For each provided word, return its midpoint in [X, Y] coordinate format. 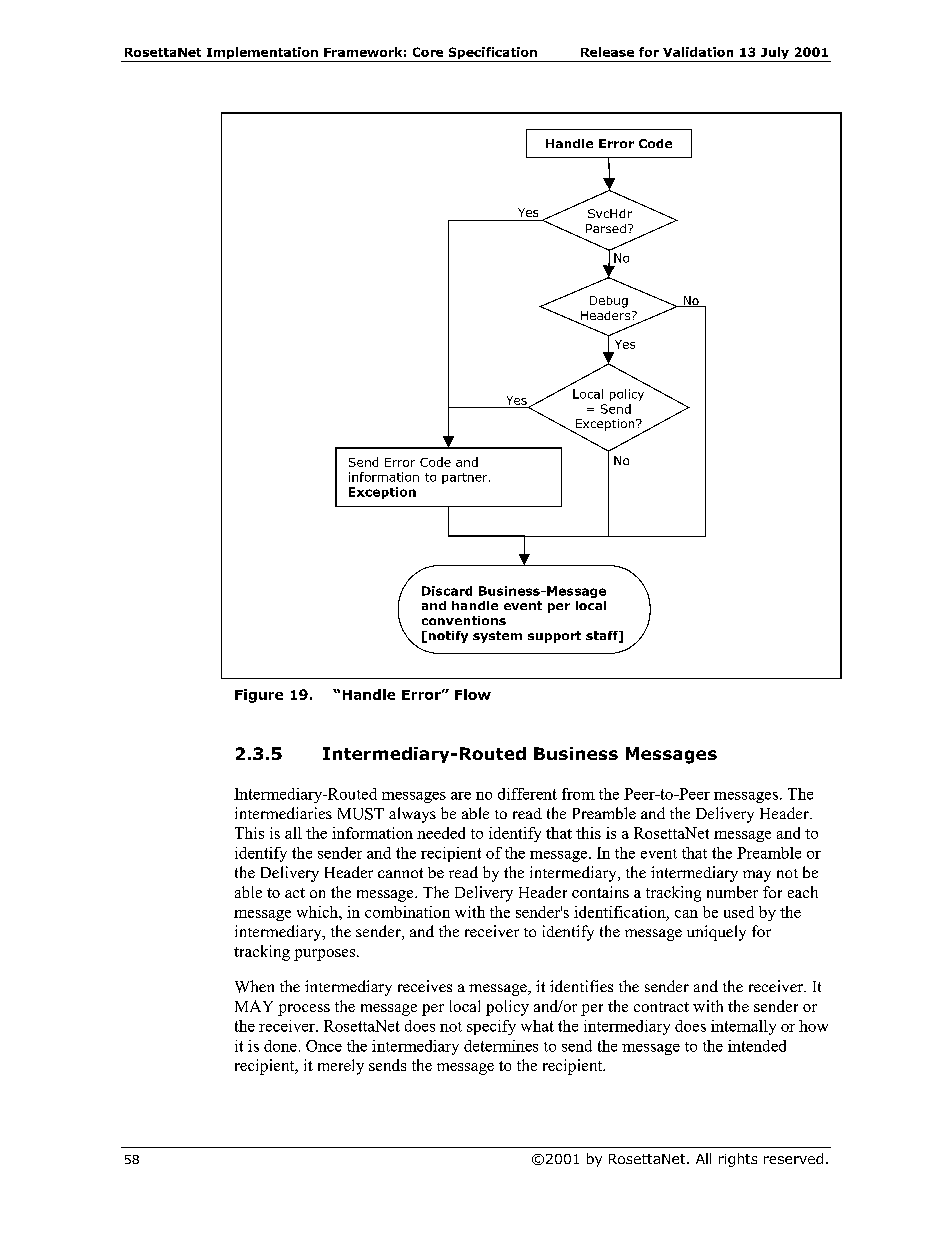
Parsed [606, 228]
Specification [492, 54]
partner [466, 478]
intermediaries [283, 813]
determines [501, 1046]
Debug [609, 302]
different [527, 794]
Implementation [262, 54]
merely [341, 1067]
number [732, 892]
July [775, 54]
